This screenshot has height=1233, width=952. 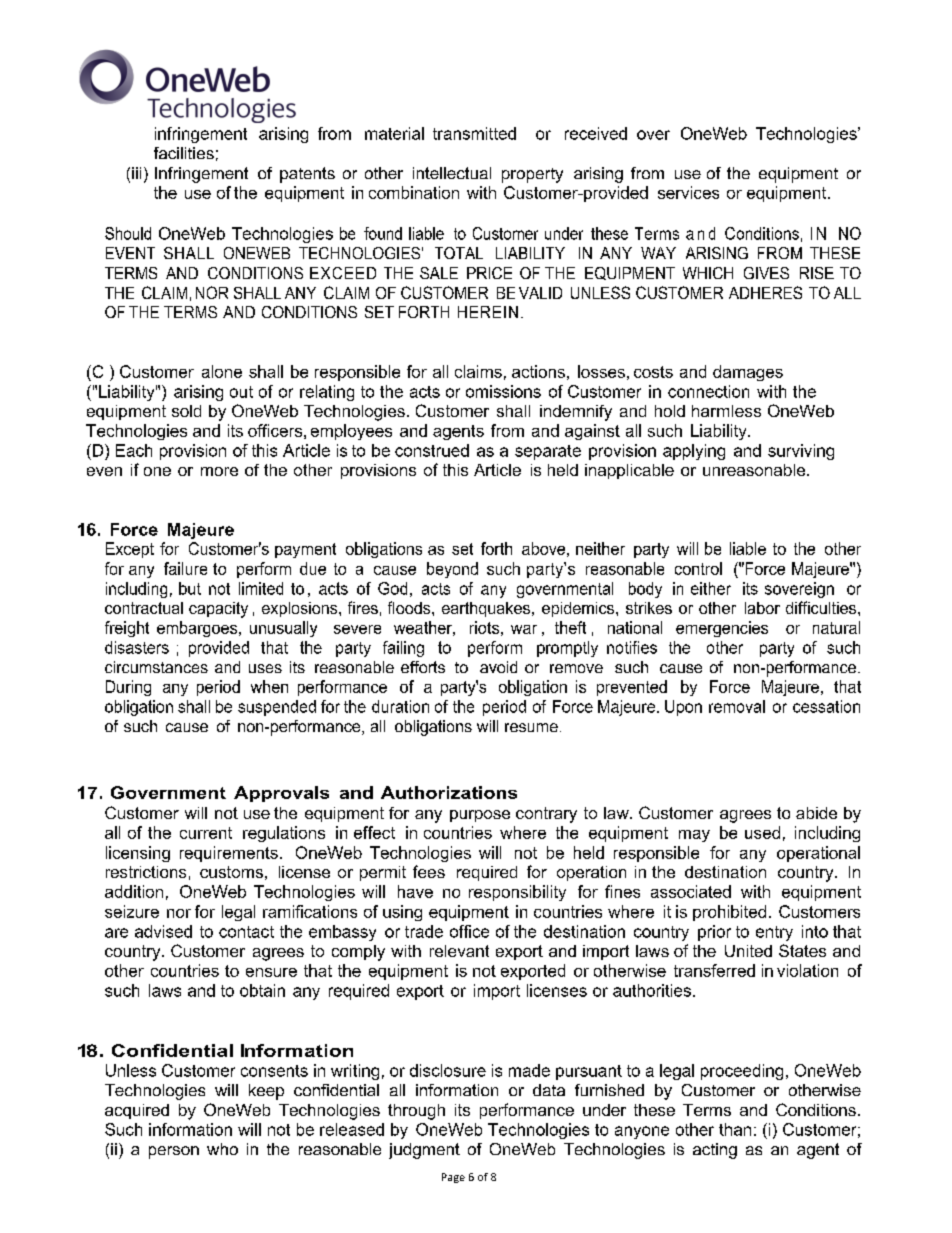 I want to click on prohibited, so click(x=729, y=913).
